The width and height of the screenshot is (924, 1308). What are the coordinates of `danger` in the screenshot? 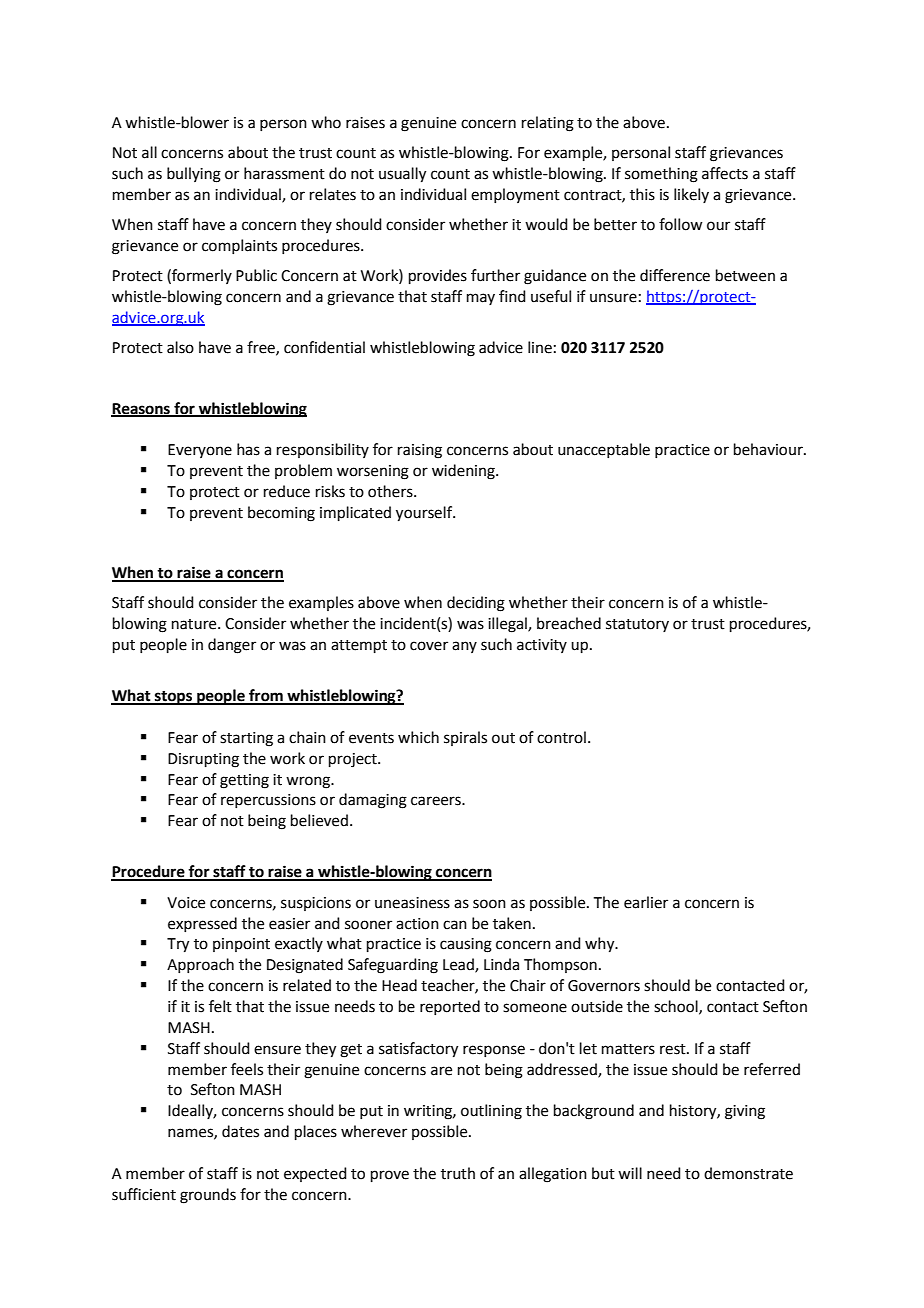 It's located at (232, 646).
